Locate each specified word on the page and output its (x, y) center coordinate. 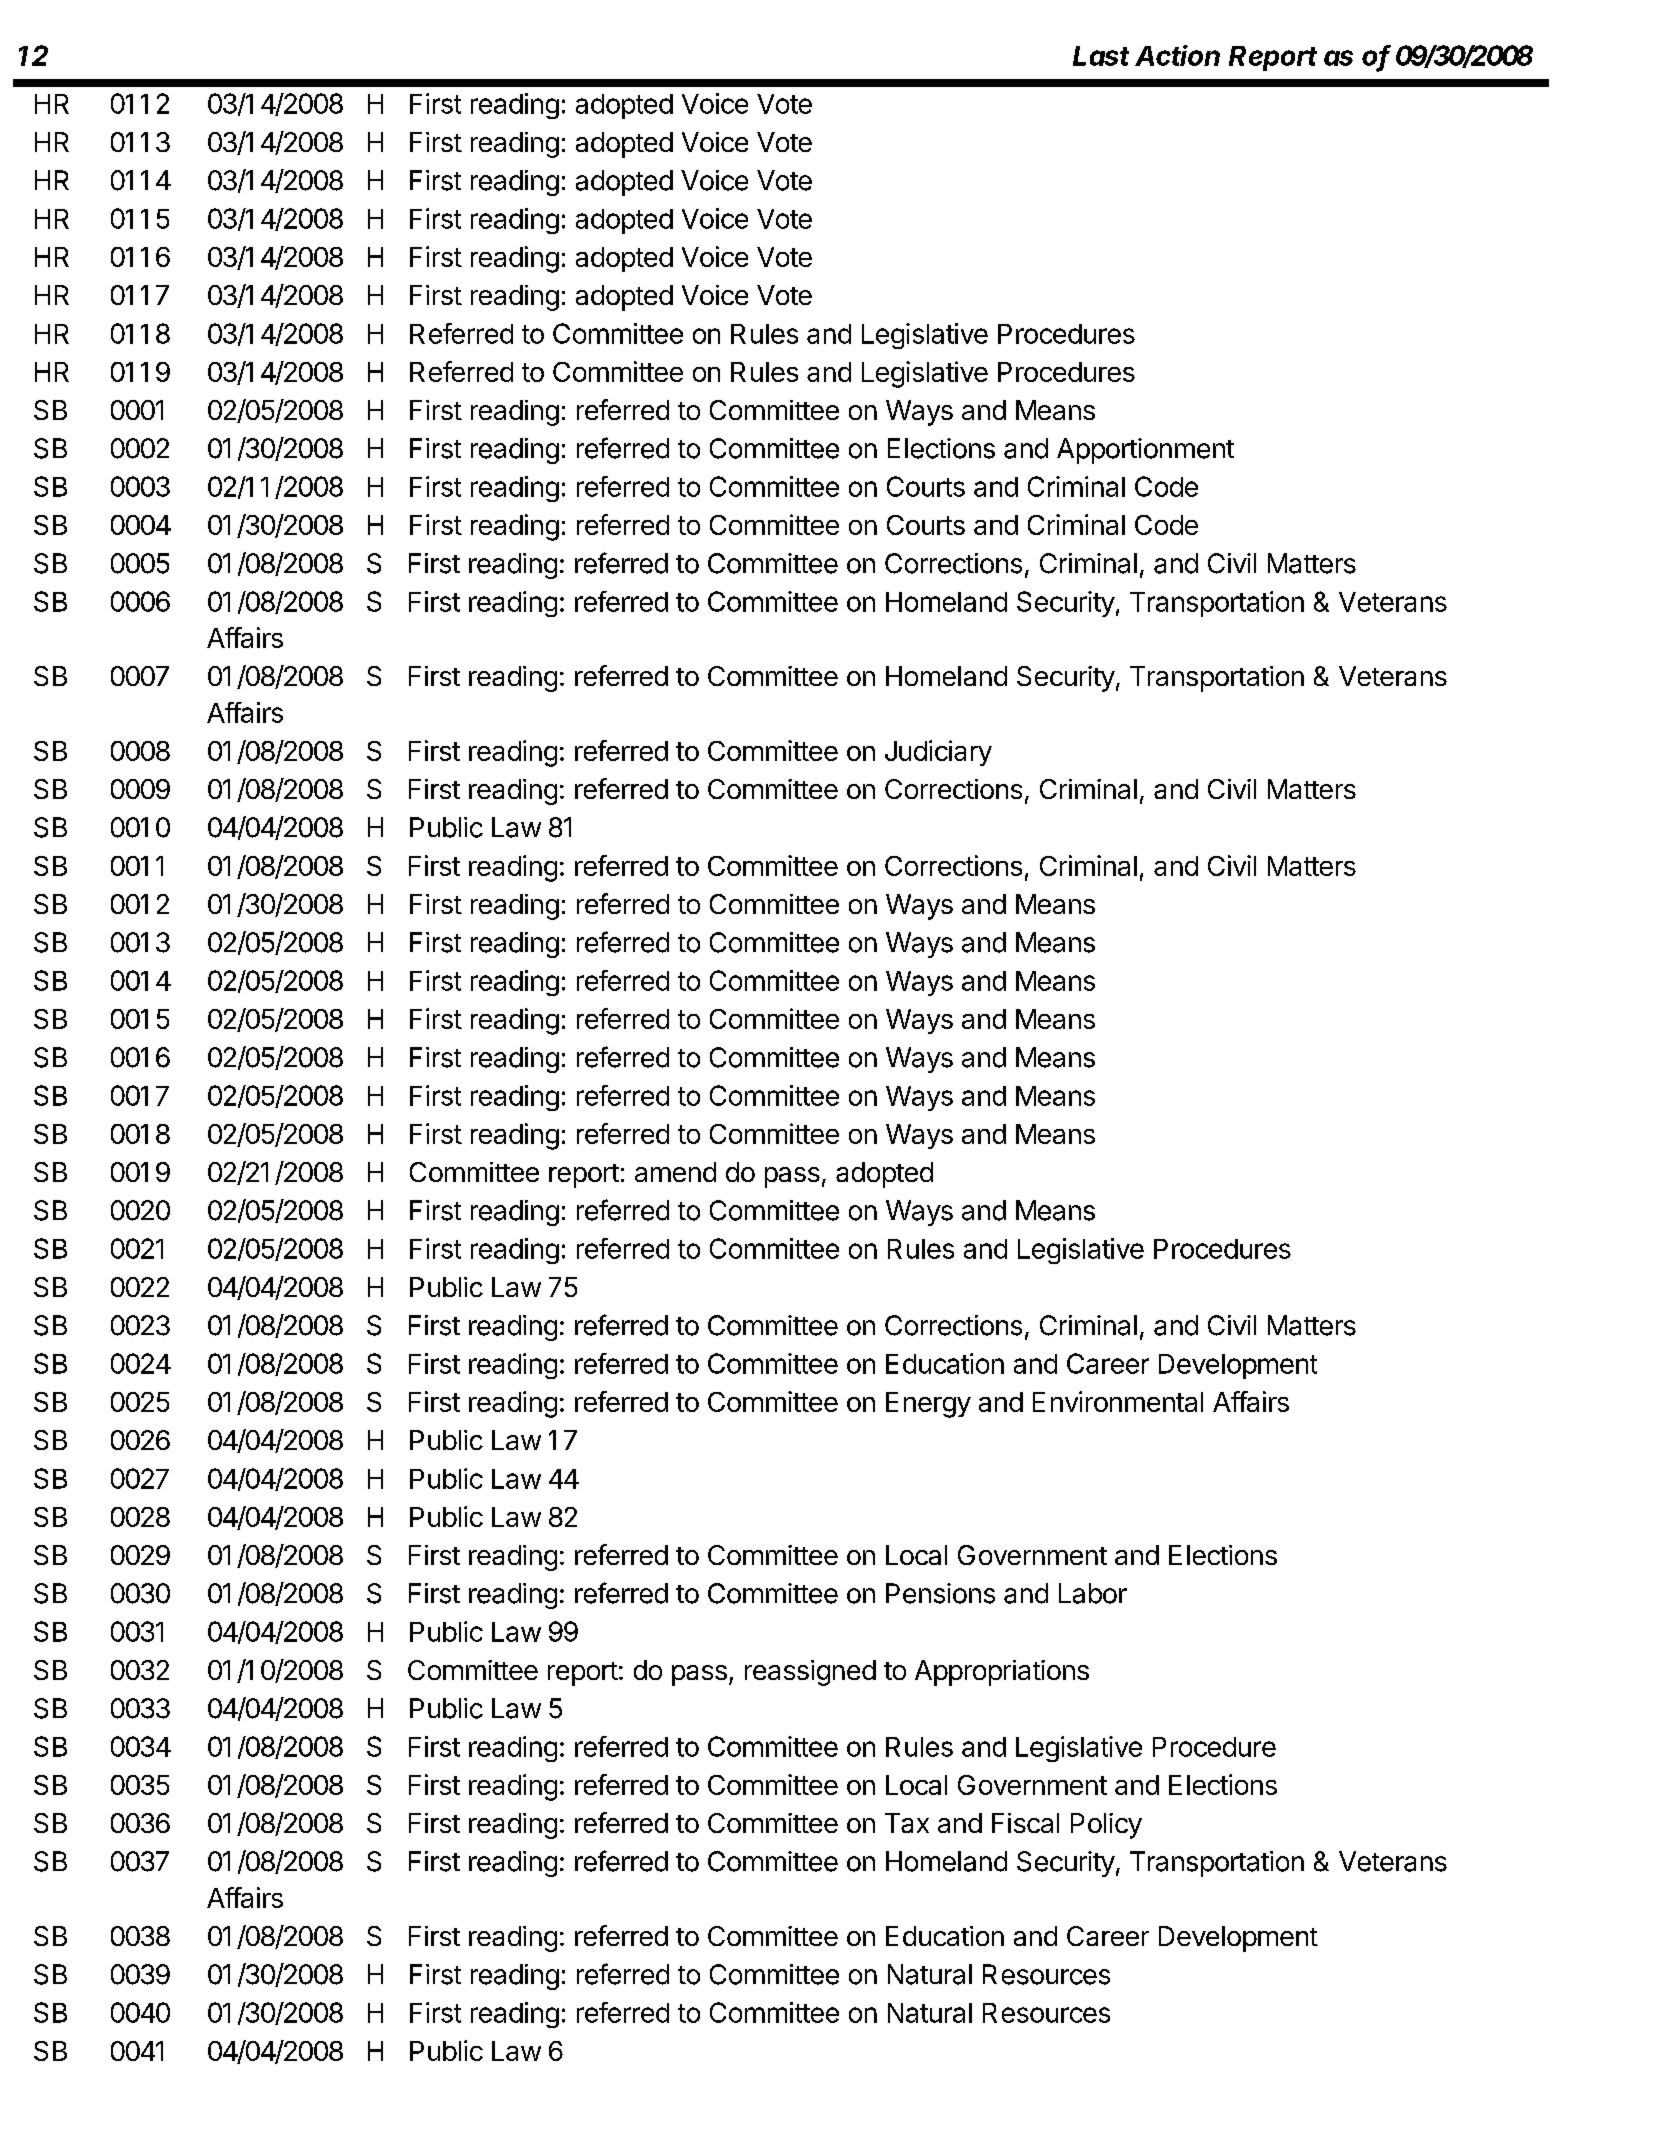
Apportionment (1145, 451)
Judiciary (938, 753)
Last (1101, 56)
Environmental (1118, 1401)
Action (1177, 55)
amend (675, 1172)
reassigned (810, 1673)
